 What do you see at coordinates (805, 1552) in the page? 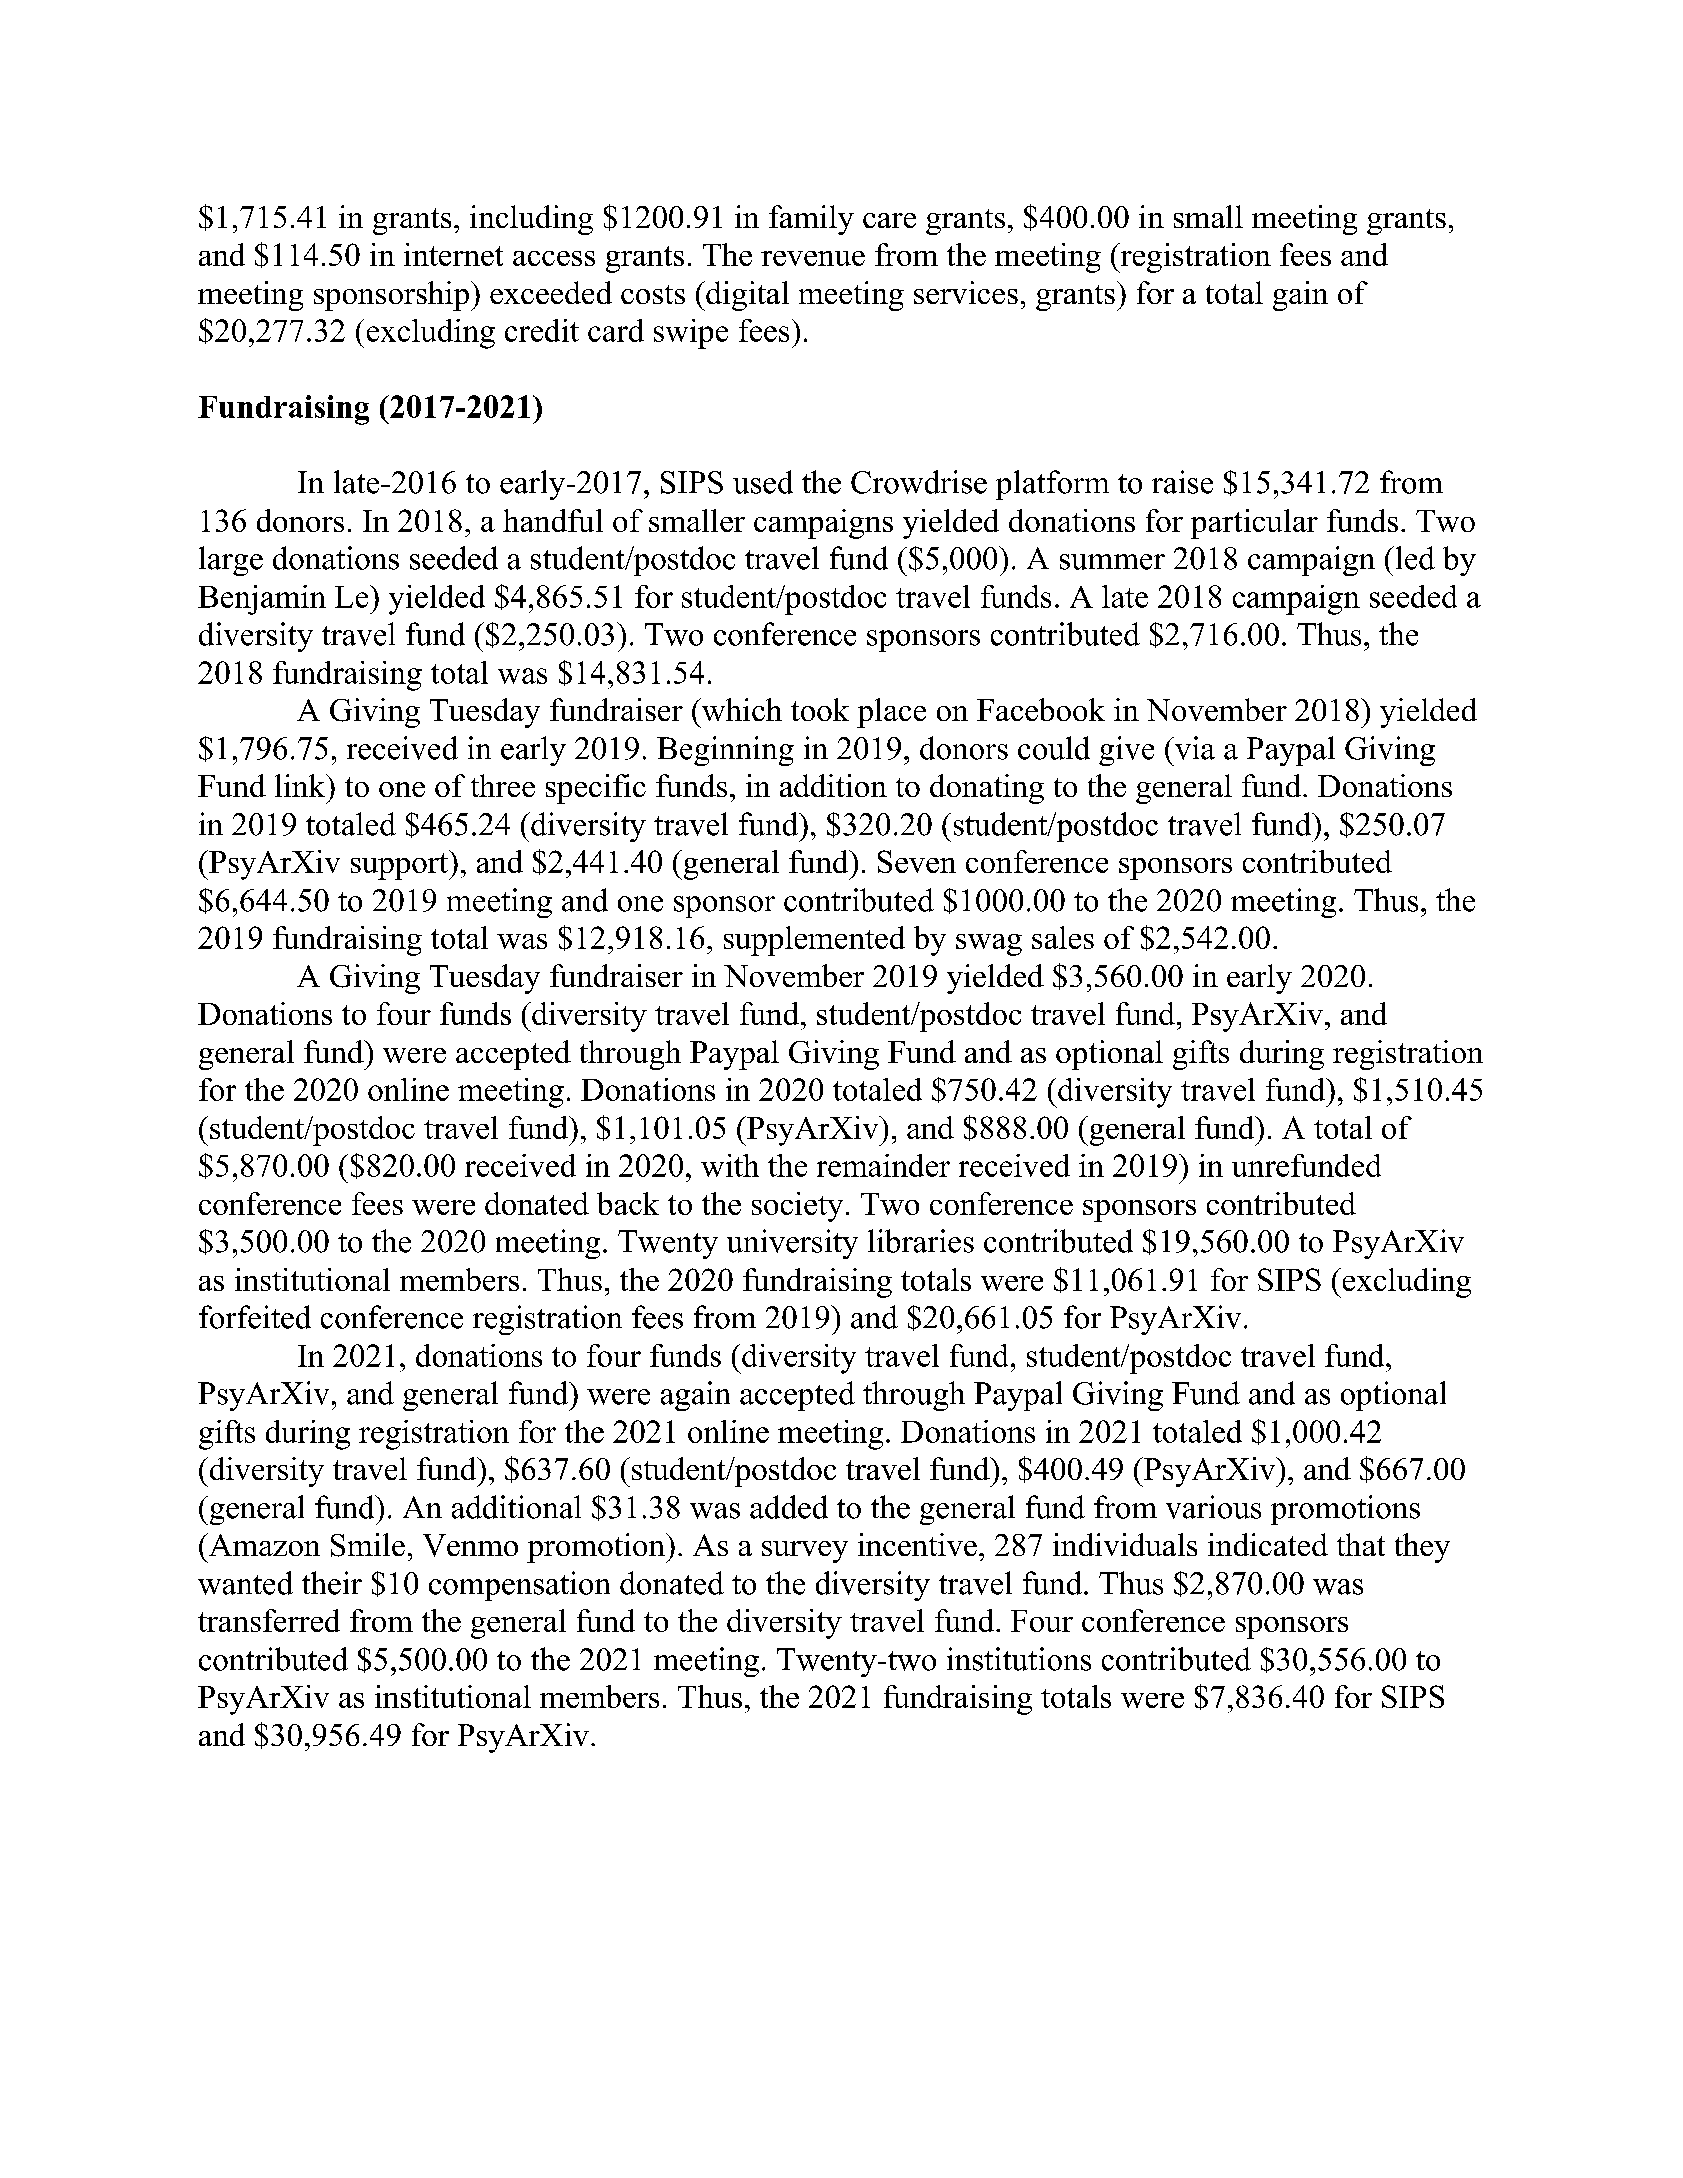
I see `survey` at bounding box center [805, 1552].
